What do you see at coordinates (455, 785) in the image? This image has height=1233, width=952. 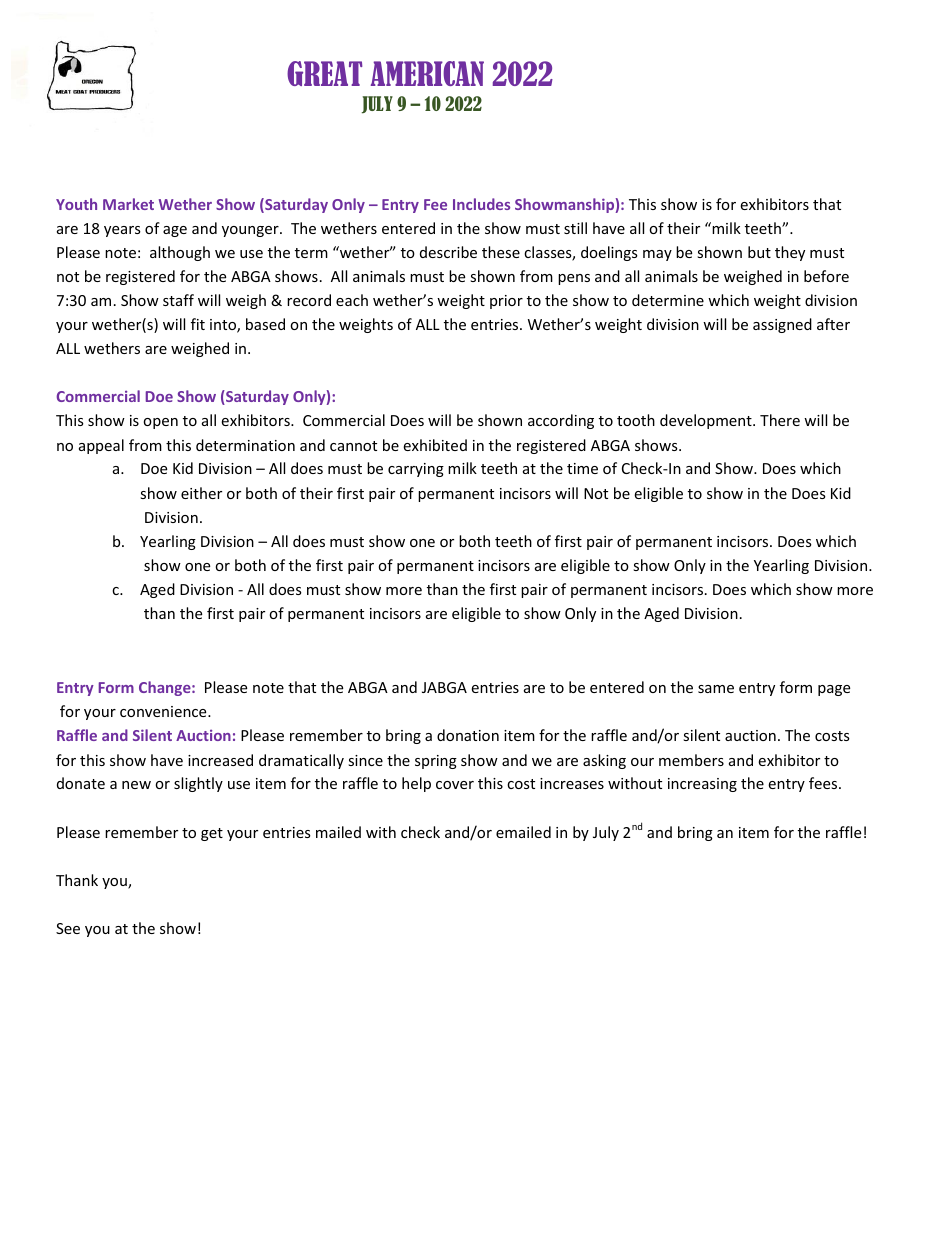 I see `cover` at bounding box center [455, 785].
